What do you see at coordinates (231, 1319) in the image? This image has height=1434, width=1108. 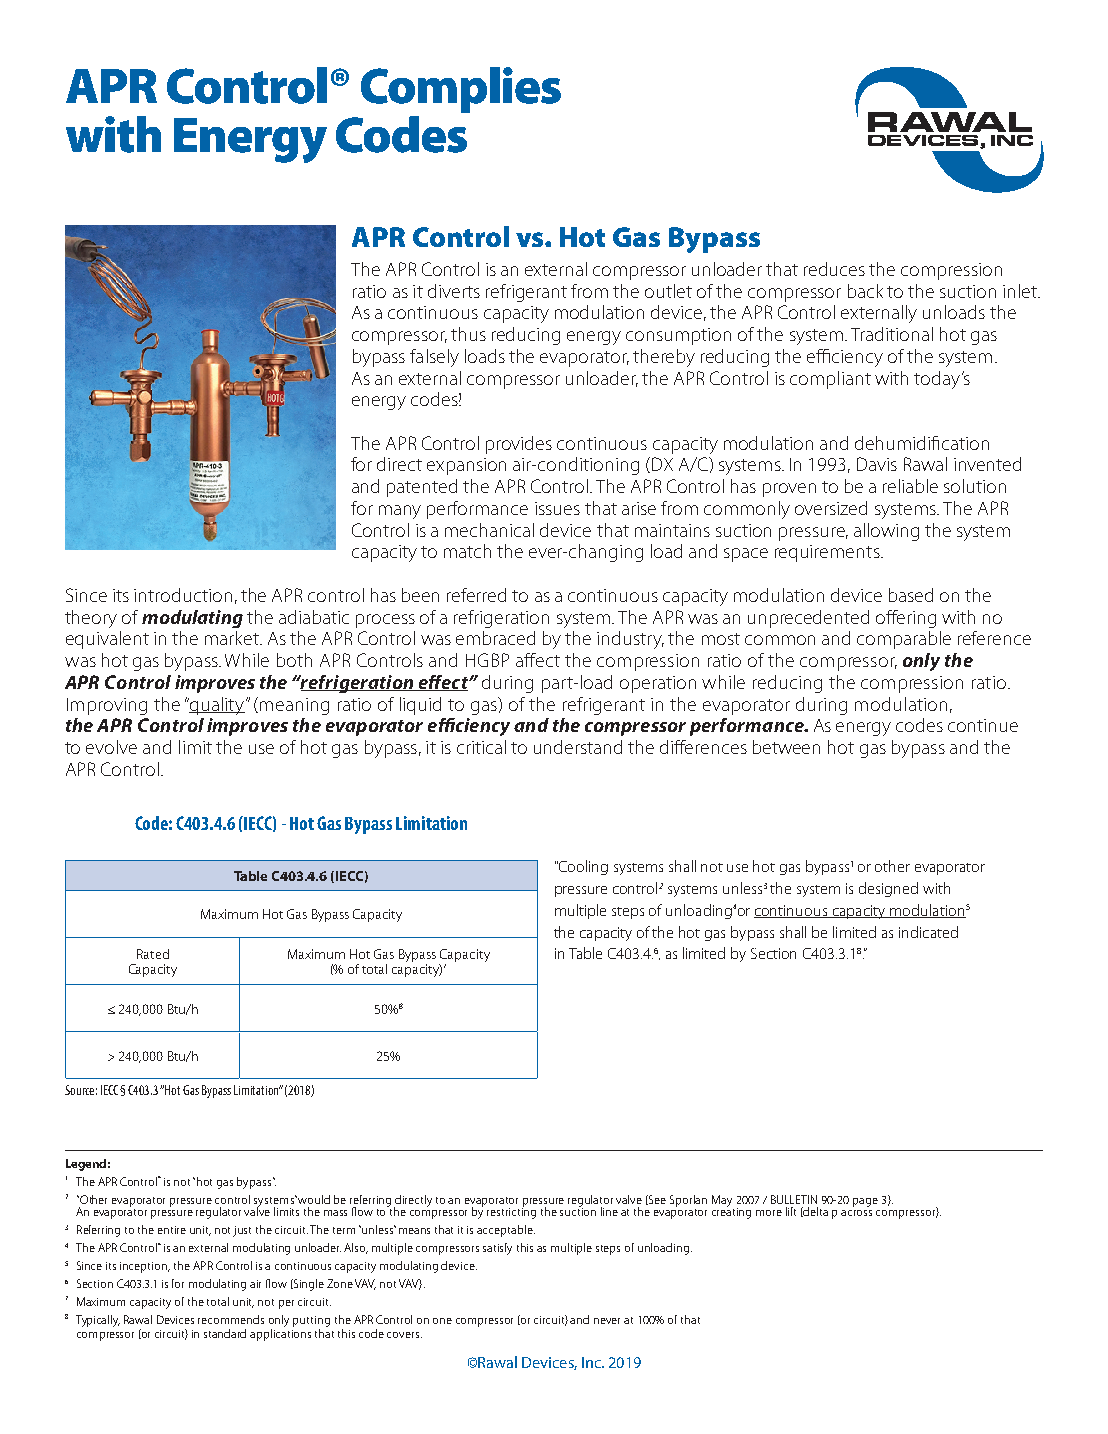 I see `recommends` at bounding box center [231, 1319].
